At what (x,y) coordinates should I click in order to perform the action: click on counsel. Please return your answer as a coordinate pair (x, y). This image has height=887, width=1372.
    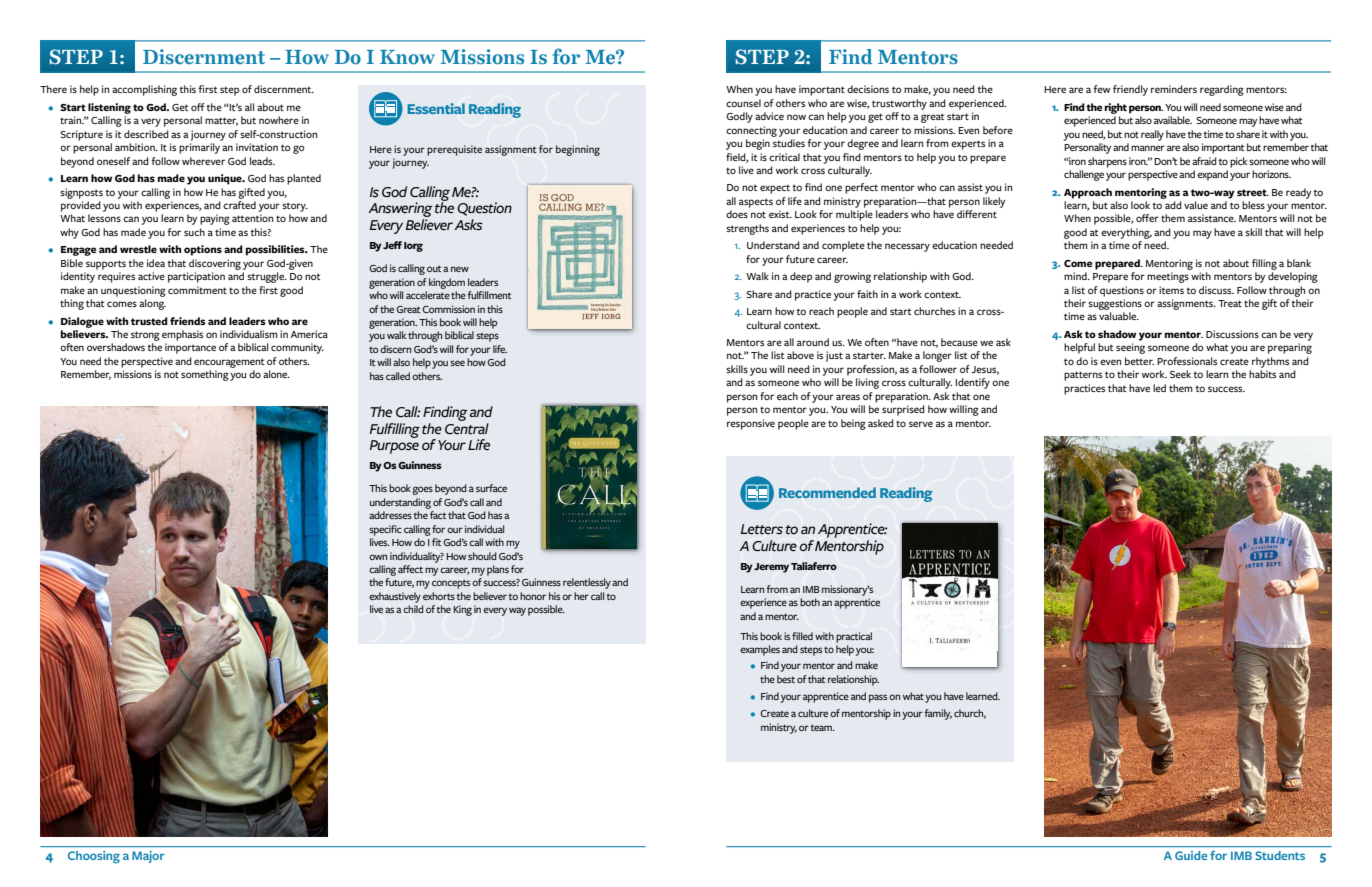
    Looking at the image, I should click on (743, 103).
